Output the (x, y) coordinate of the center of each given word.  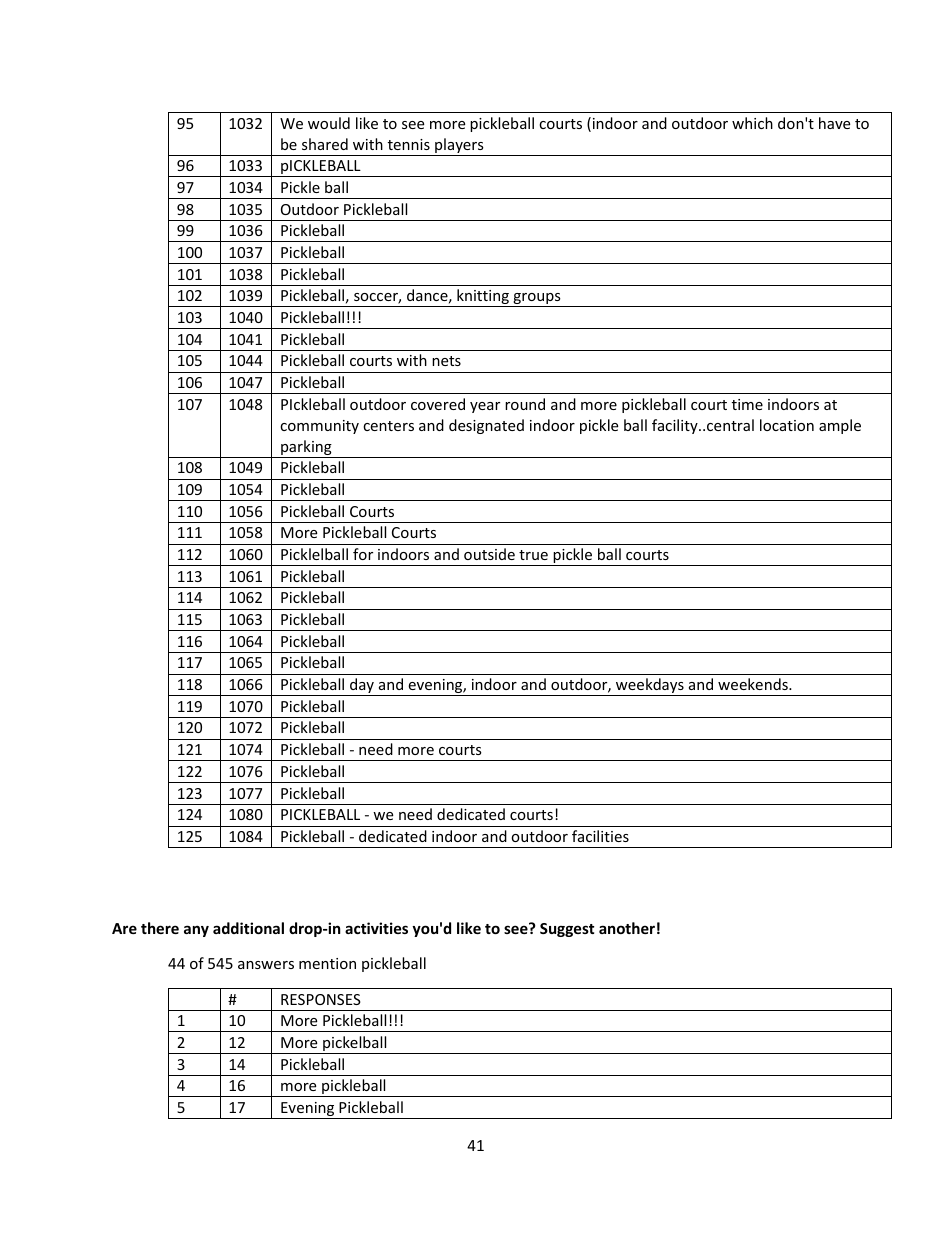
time (747, 404)
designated (486, 426)
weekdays (650, 687)
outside (489, 554)
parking (306, 449)
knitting (483, 298)
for (363, 554)
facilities (600, 836)
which (752, 123)
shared (325, 144)
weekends (754, 684)
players (459, 147)
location (787, 425)
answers (266, 965)
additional (248, 928)
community (319, 427)
